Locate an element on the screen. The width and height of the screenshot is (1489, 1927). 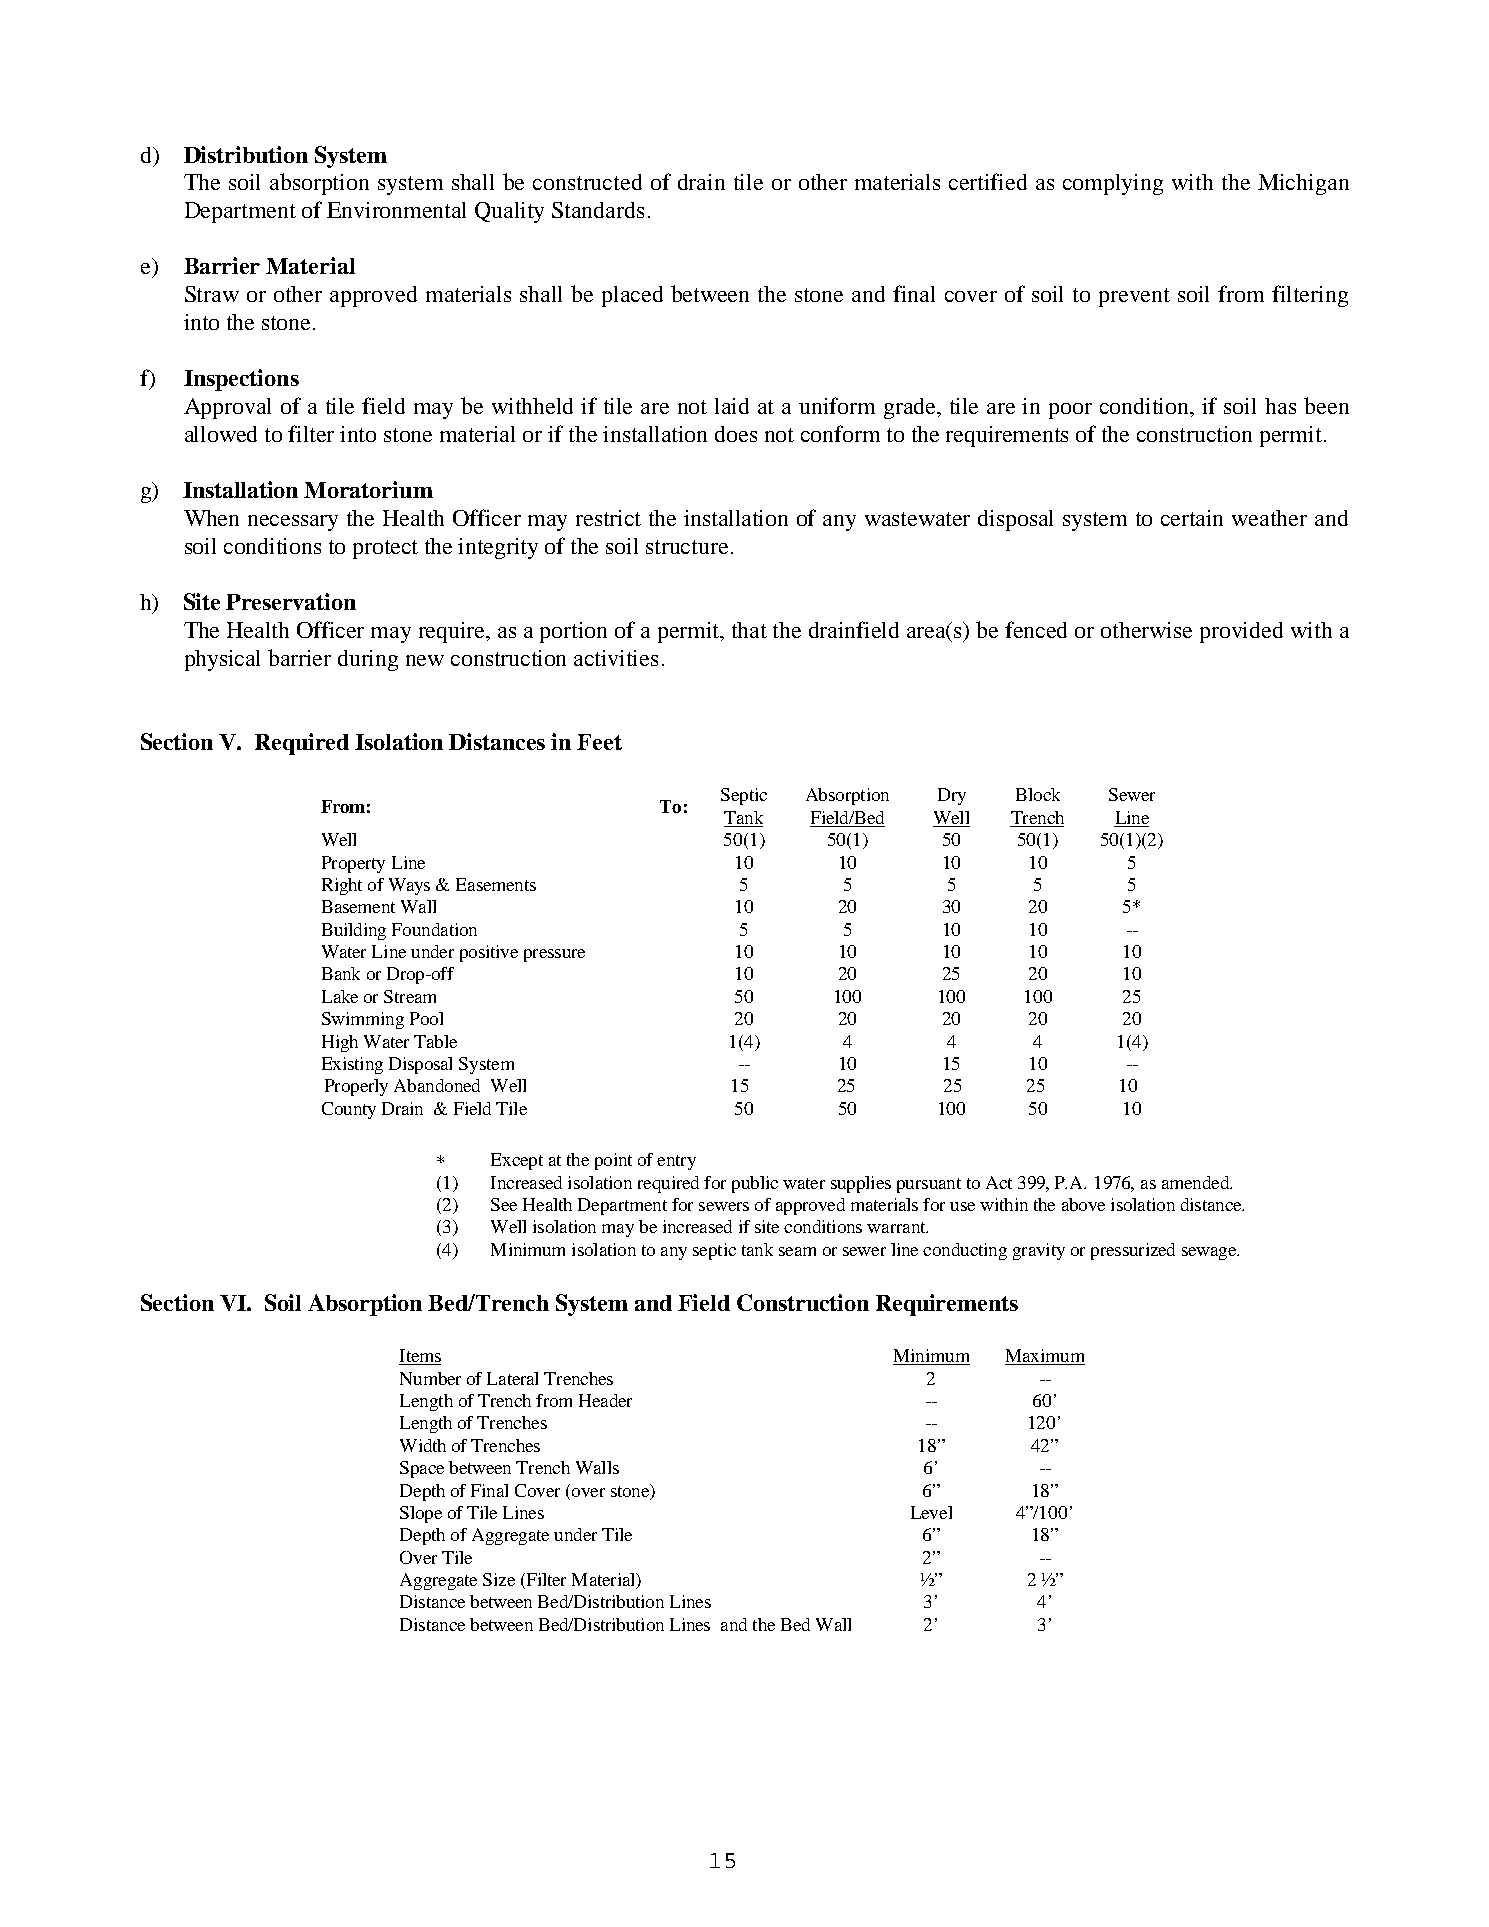
Block is located at coordinates (1038, 794).
